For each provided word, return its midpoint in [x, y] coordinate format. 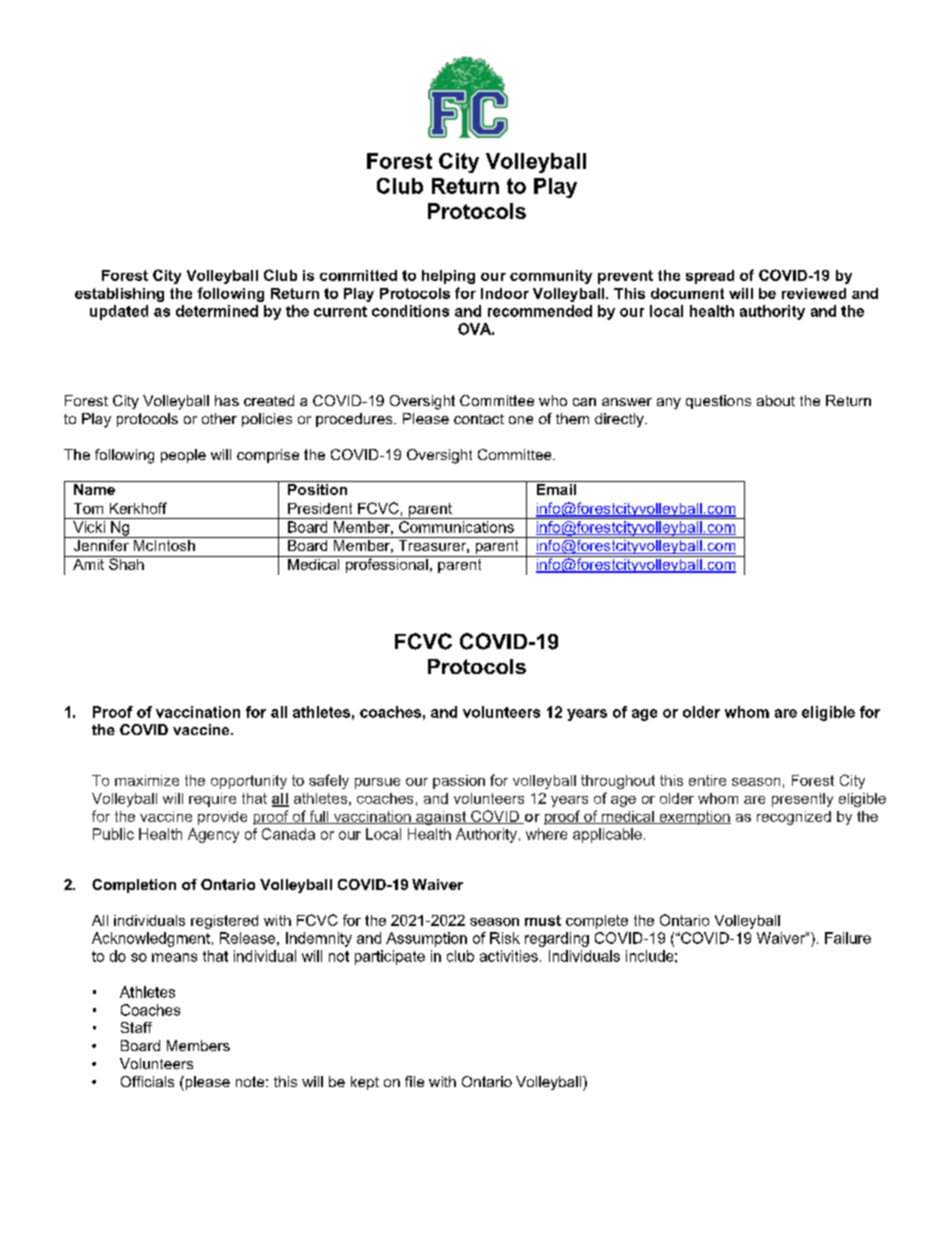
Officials [147, 1081]
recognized [794, 818]
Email [556, 488]
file [414, 1081]
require [212, 800]
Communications [456, 527]
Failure [848, 938]
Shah [126, 563]
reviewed [814, 293]
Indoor [505, 293]
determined [217, 311]
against [441, 818]
